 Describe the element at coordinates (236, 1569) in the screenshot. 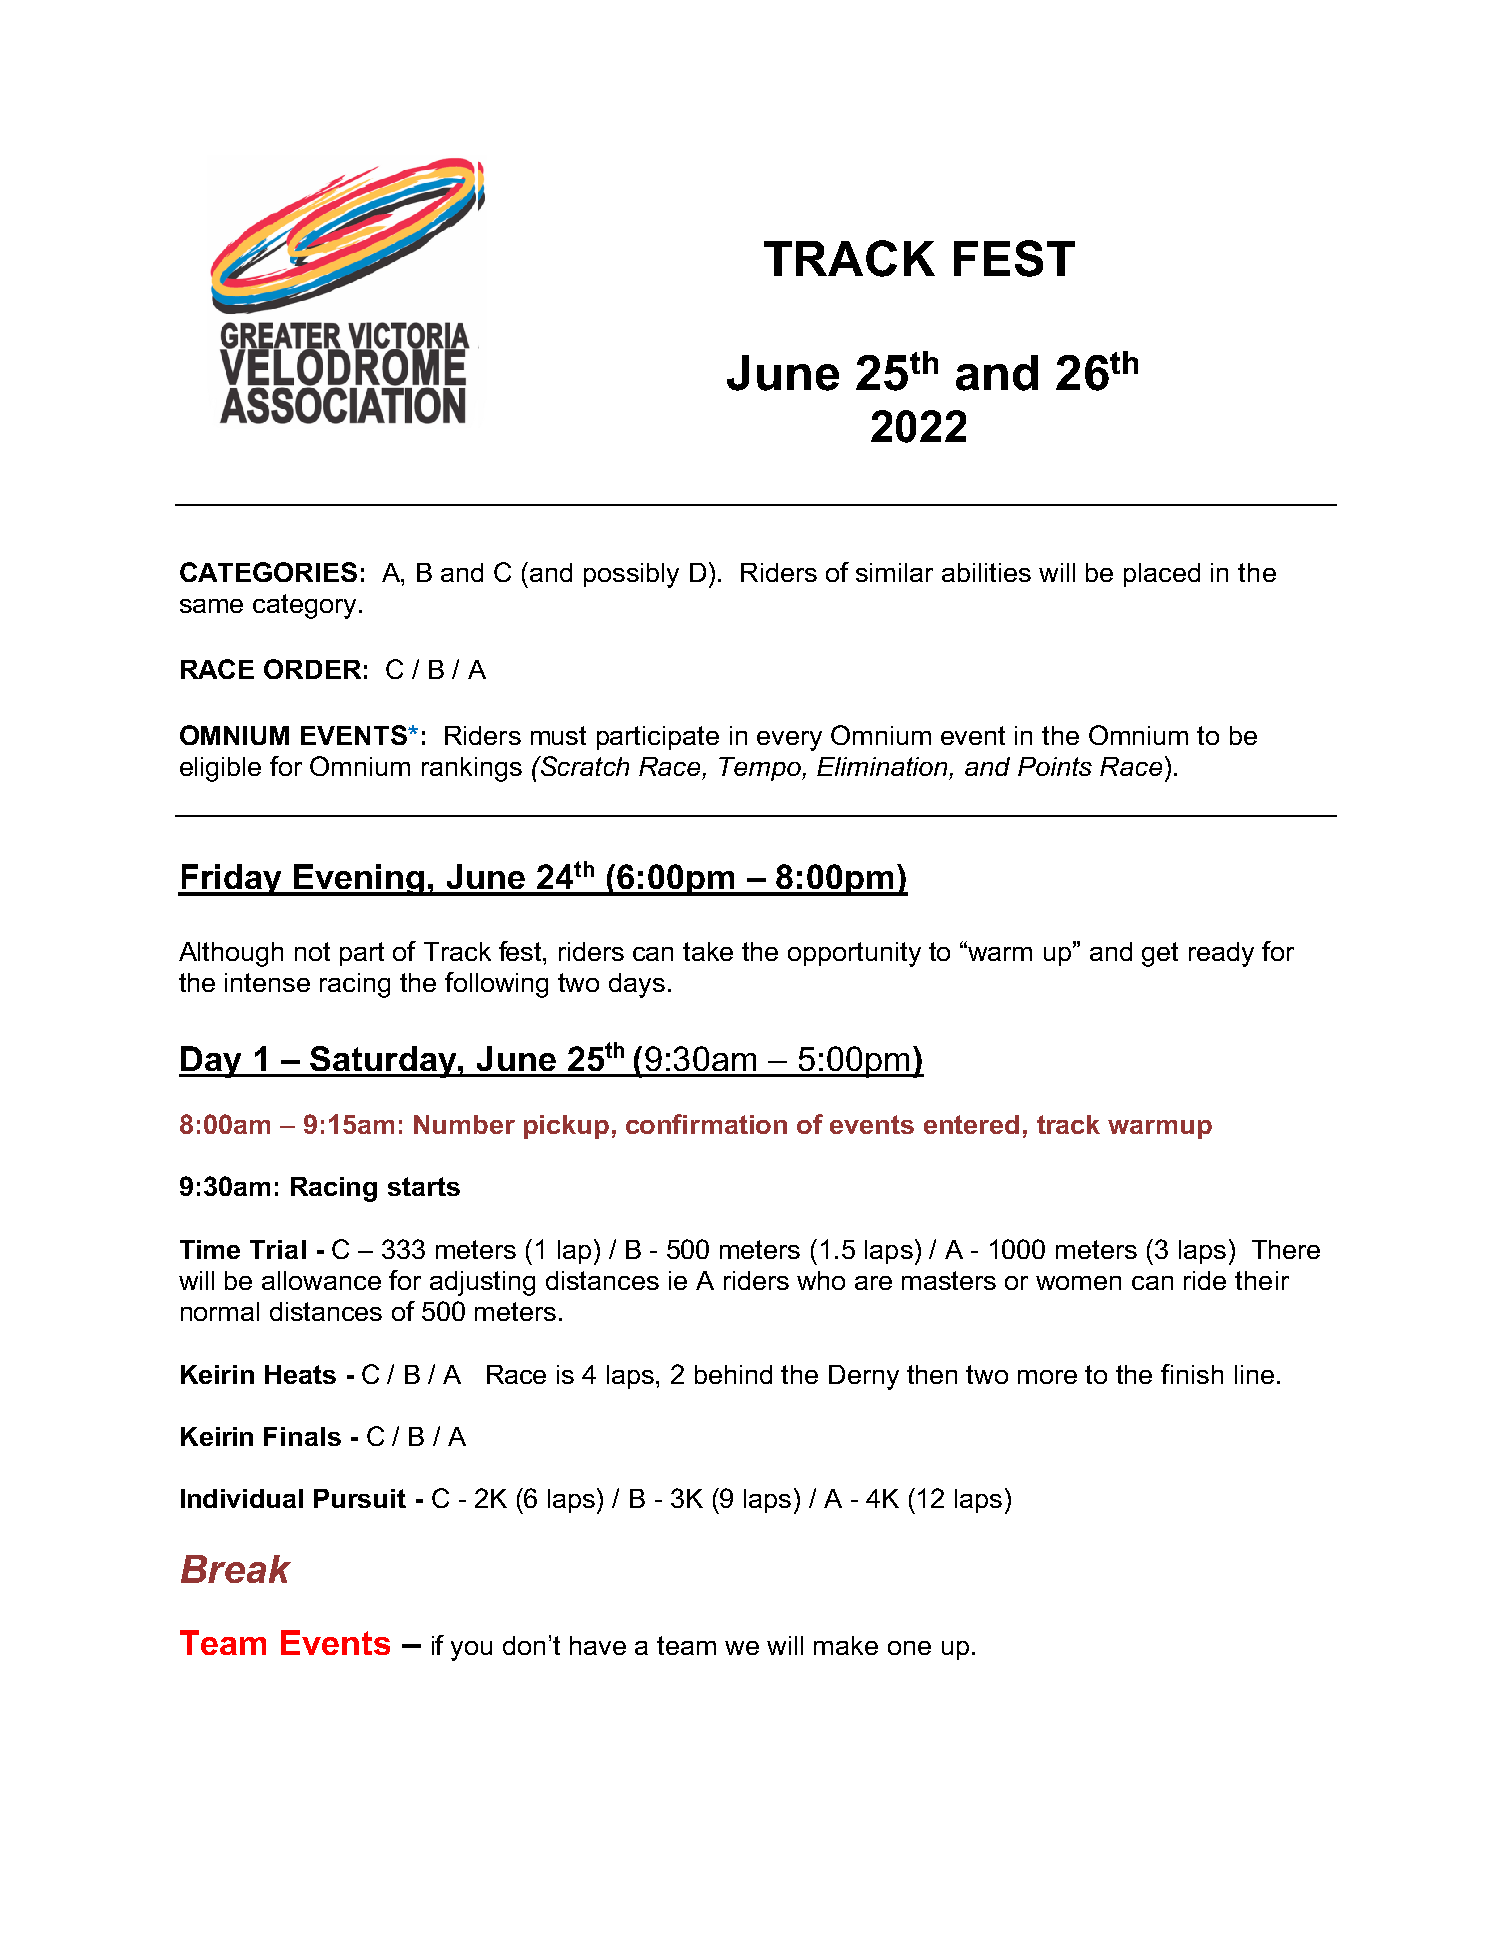

I see `Break` at that location.
